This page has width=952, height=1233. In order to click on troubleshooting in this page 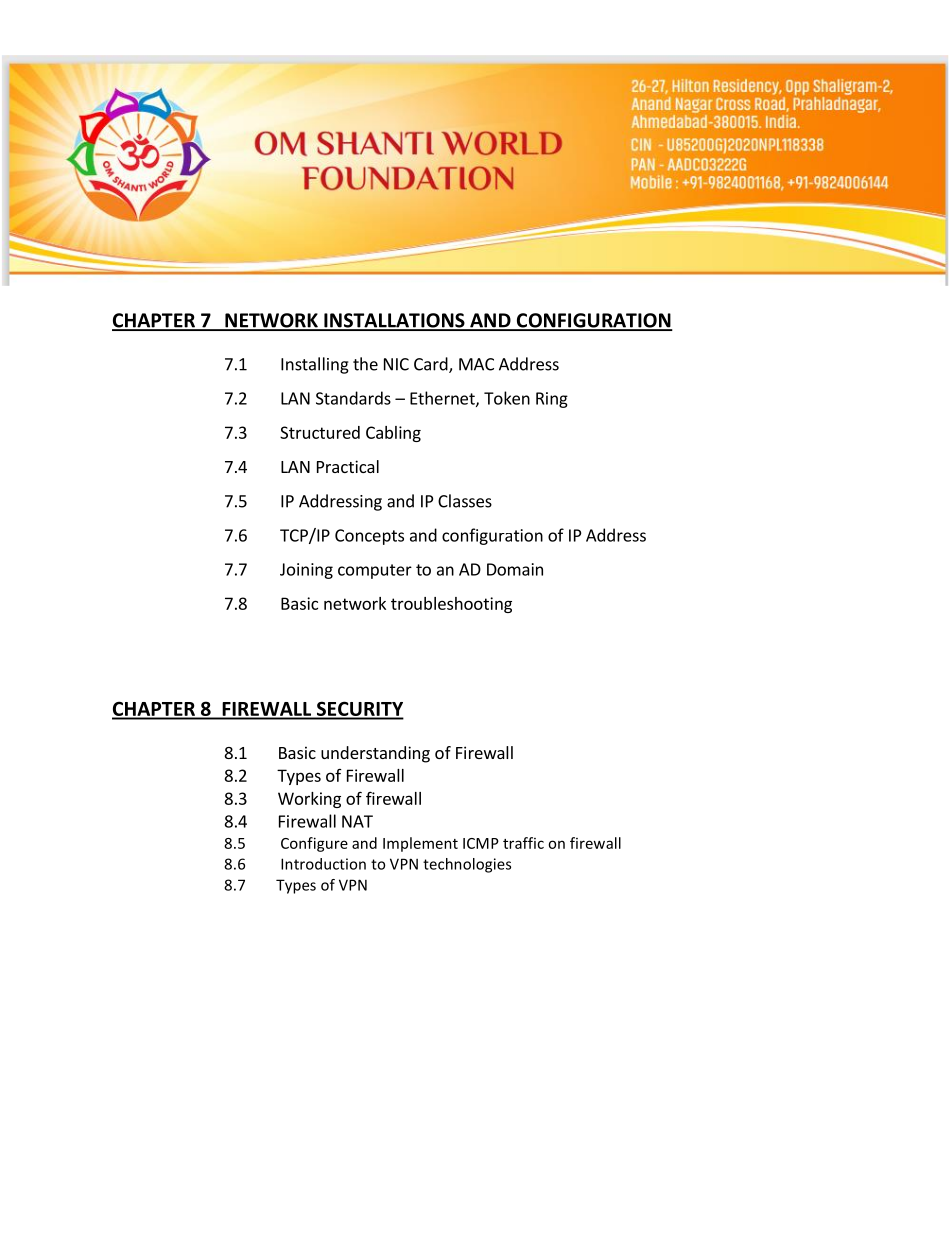, I will do `click(451, 605)`.
